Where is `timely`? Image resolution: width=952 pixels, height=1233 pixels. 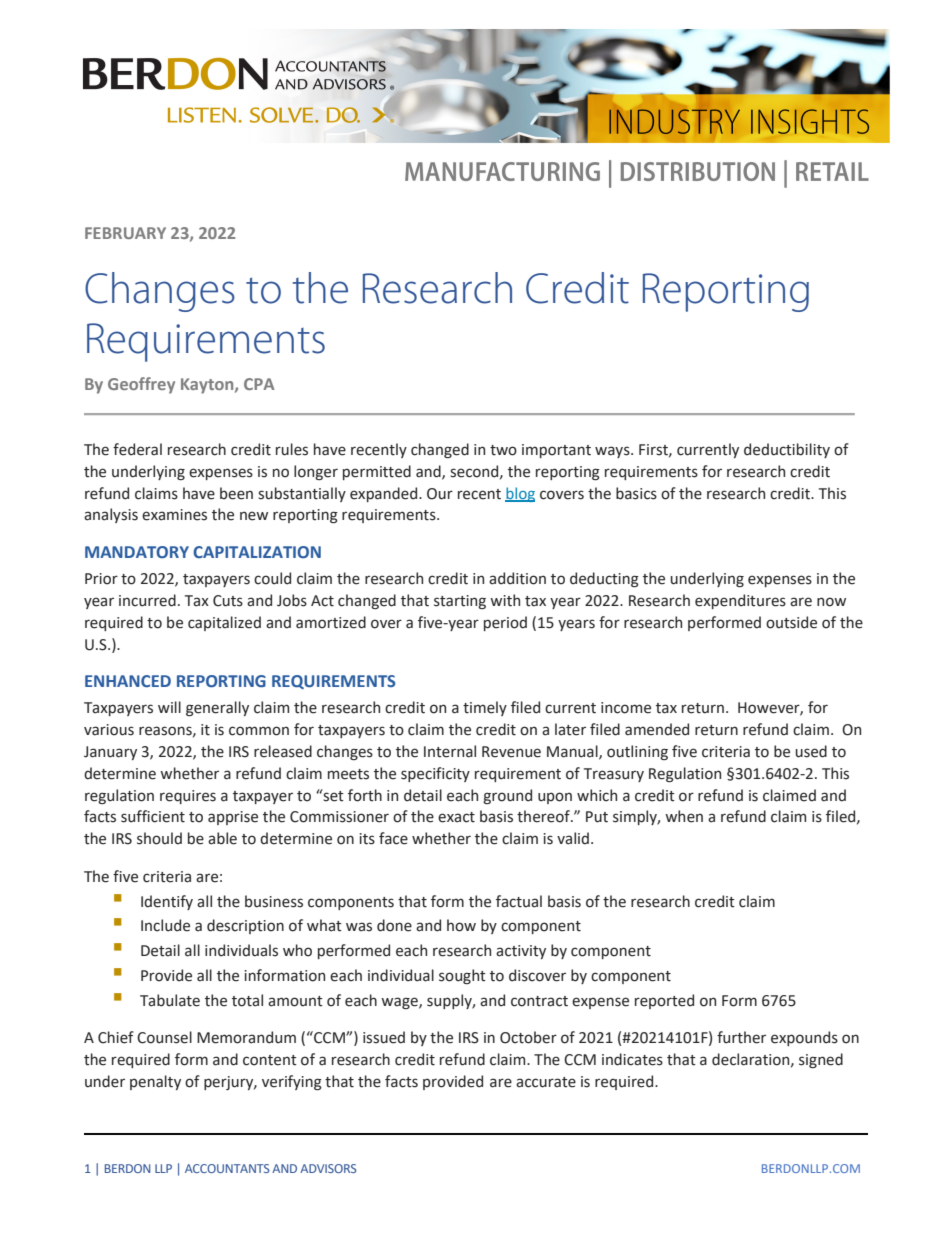 timely is located at coordinates (485, 708).
